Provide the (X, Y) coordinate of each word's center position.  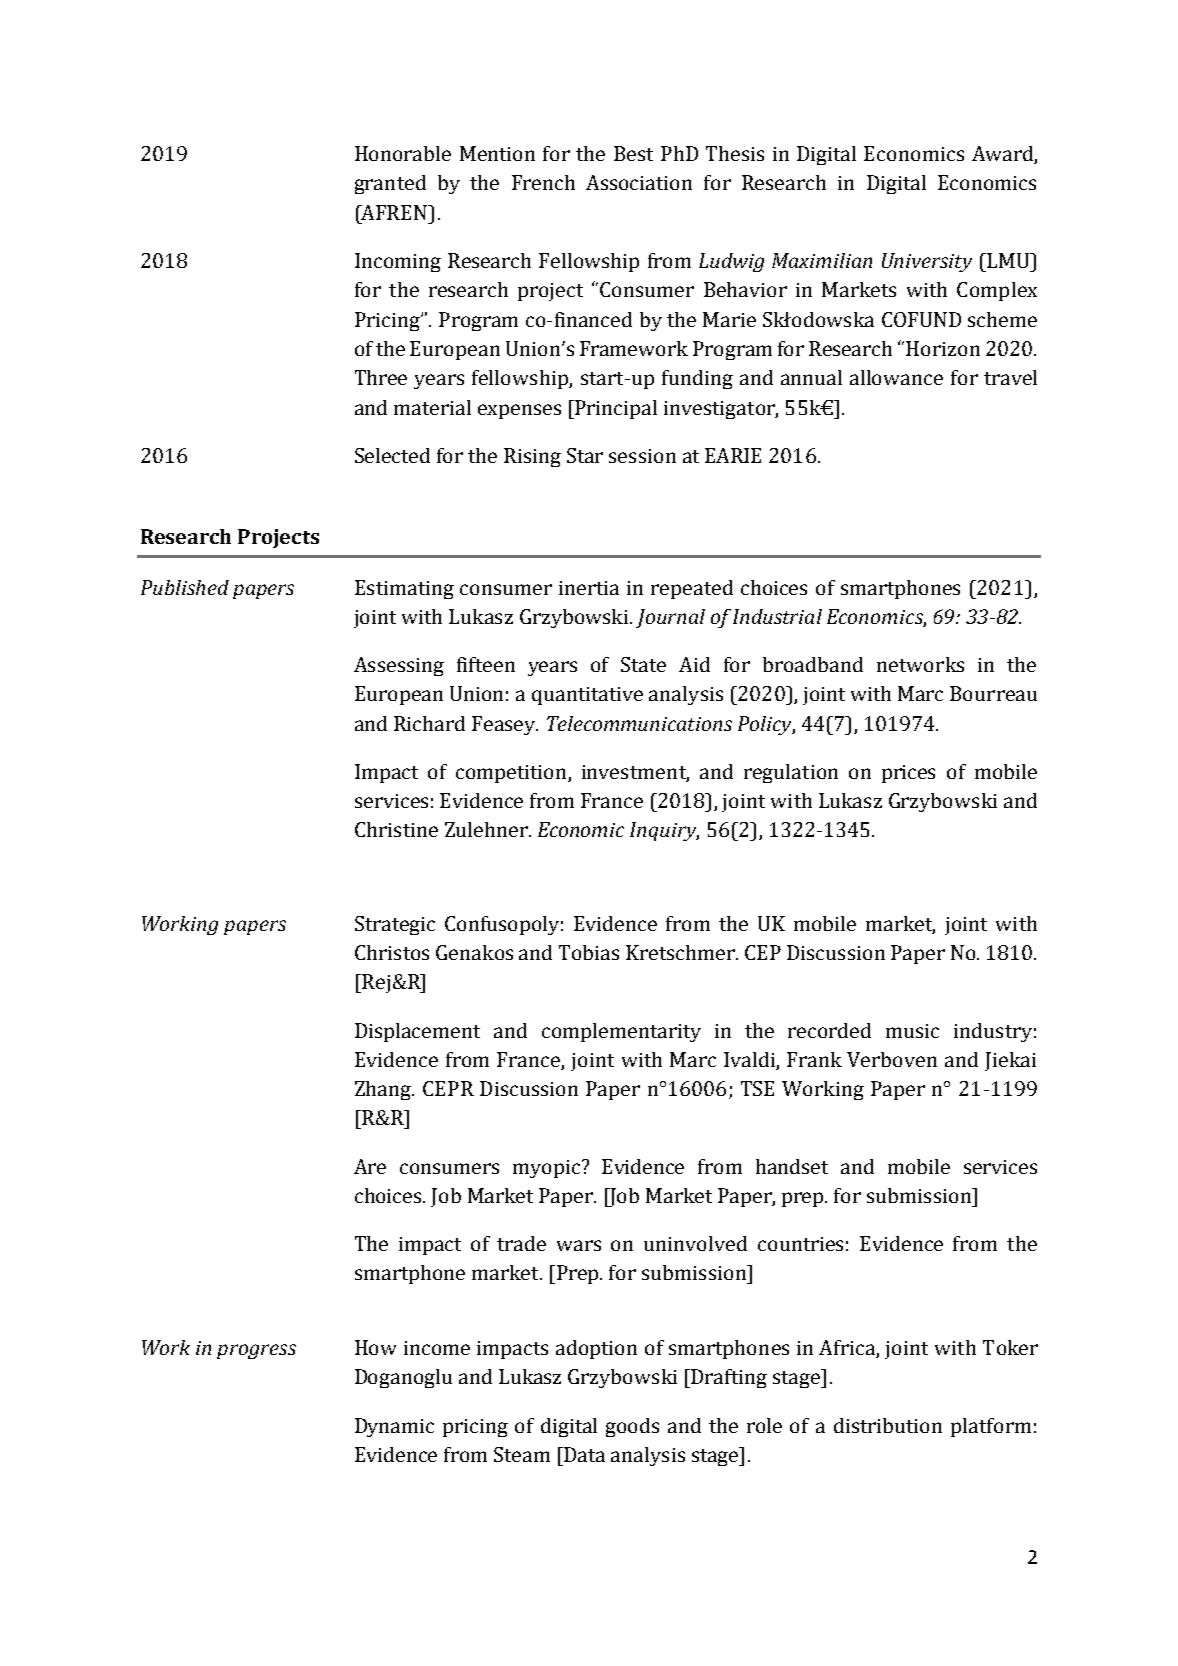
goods (632, 1427)
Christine (396, 829)
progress (256, 1351)
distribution (888, 1425)
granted (390, 184)
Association (639, 182)
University (927, 262)
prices (908, 774)
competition (512, 774)
